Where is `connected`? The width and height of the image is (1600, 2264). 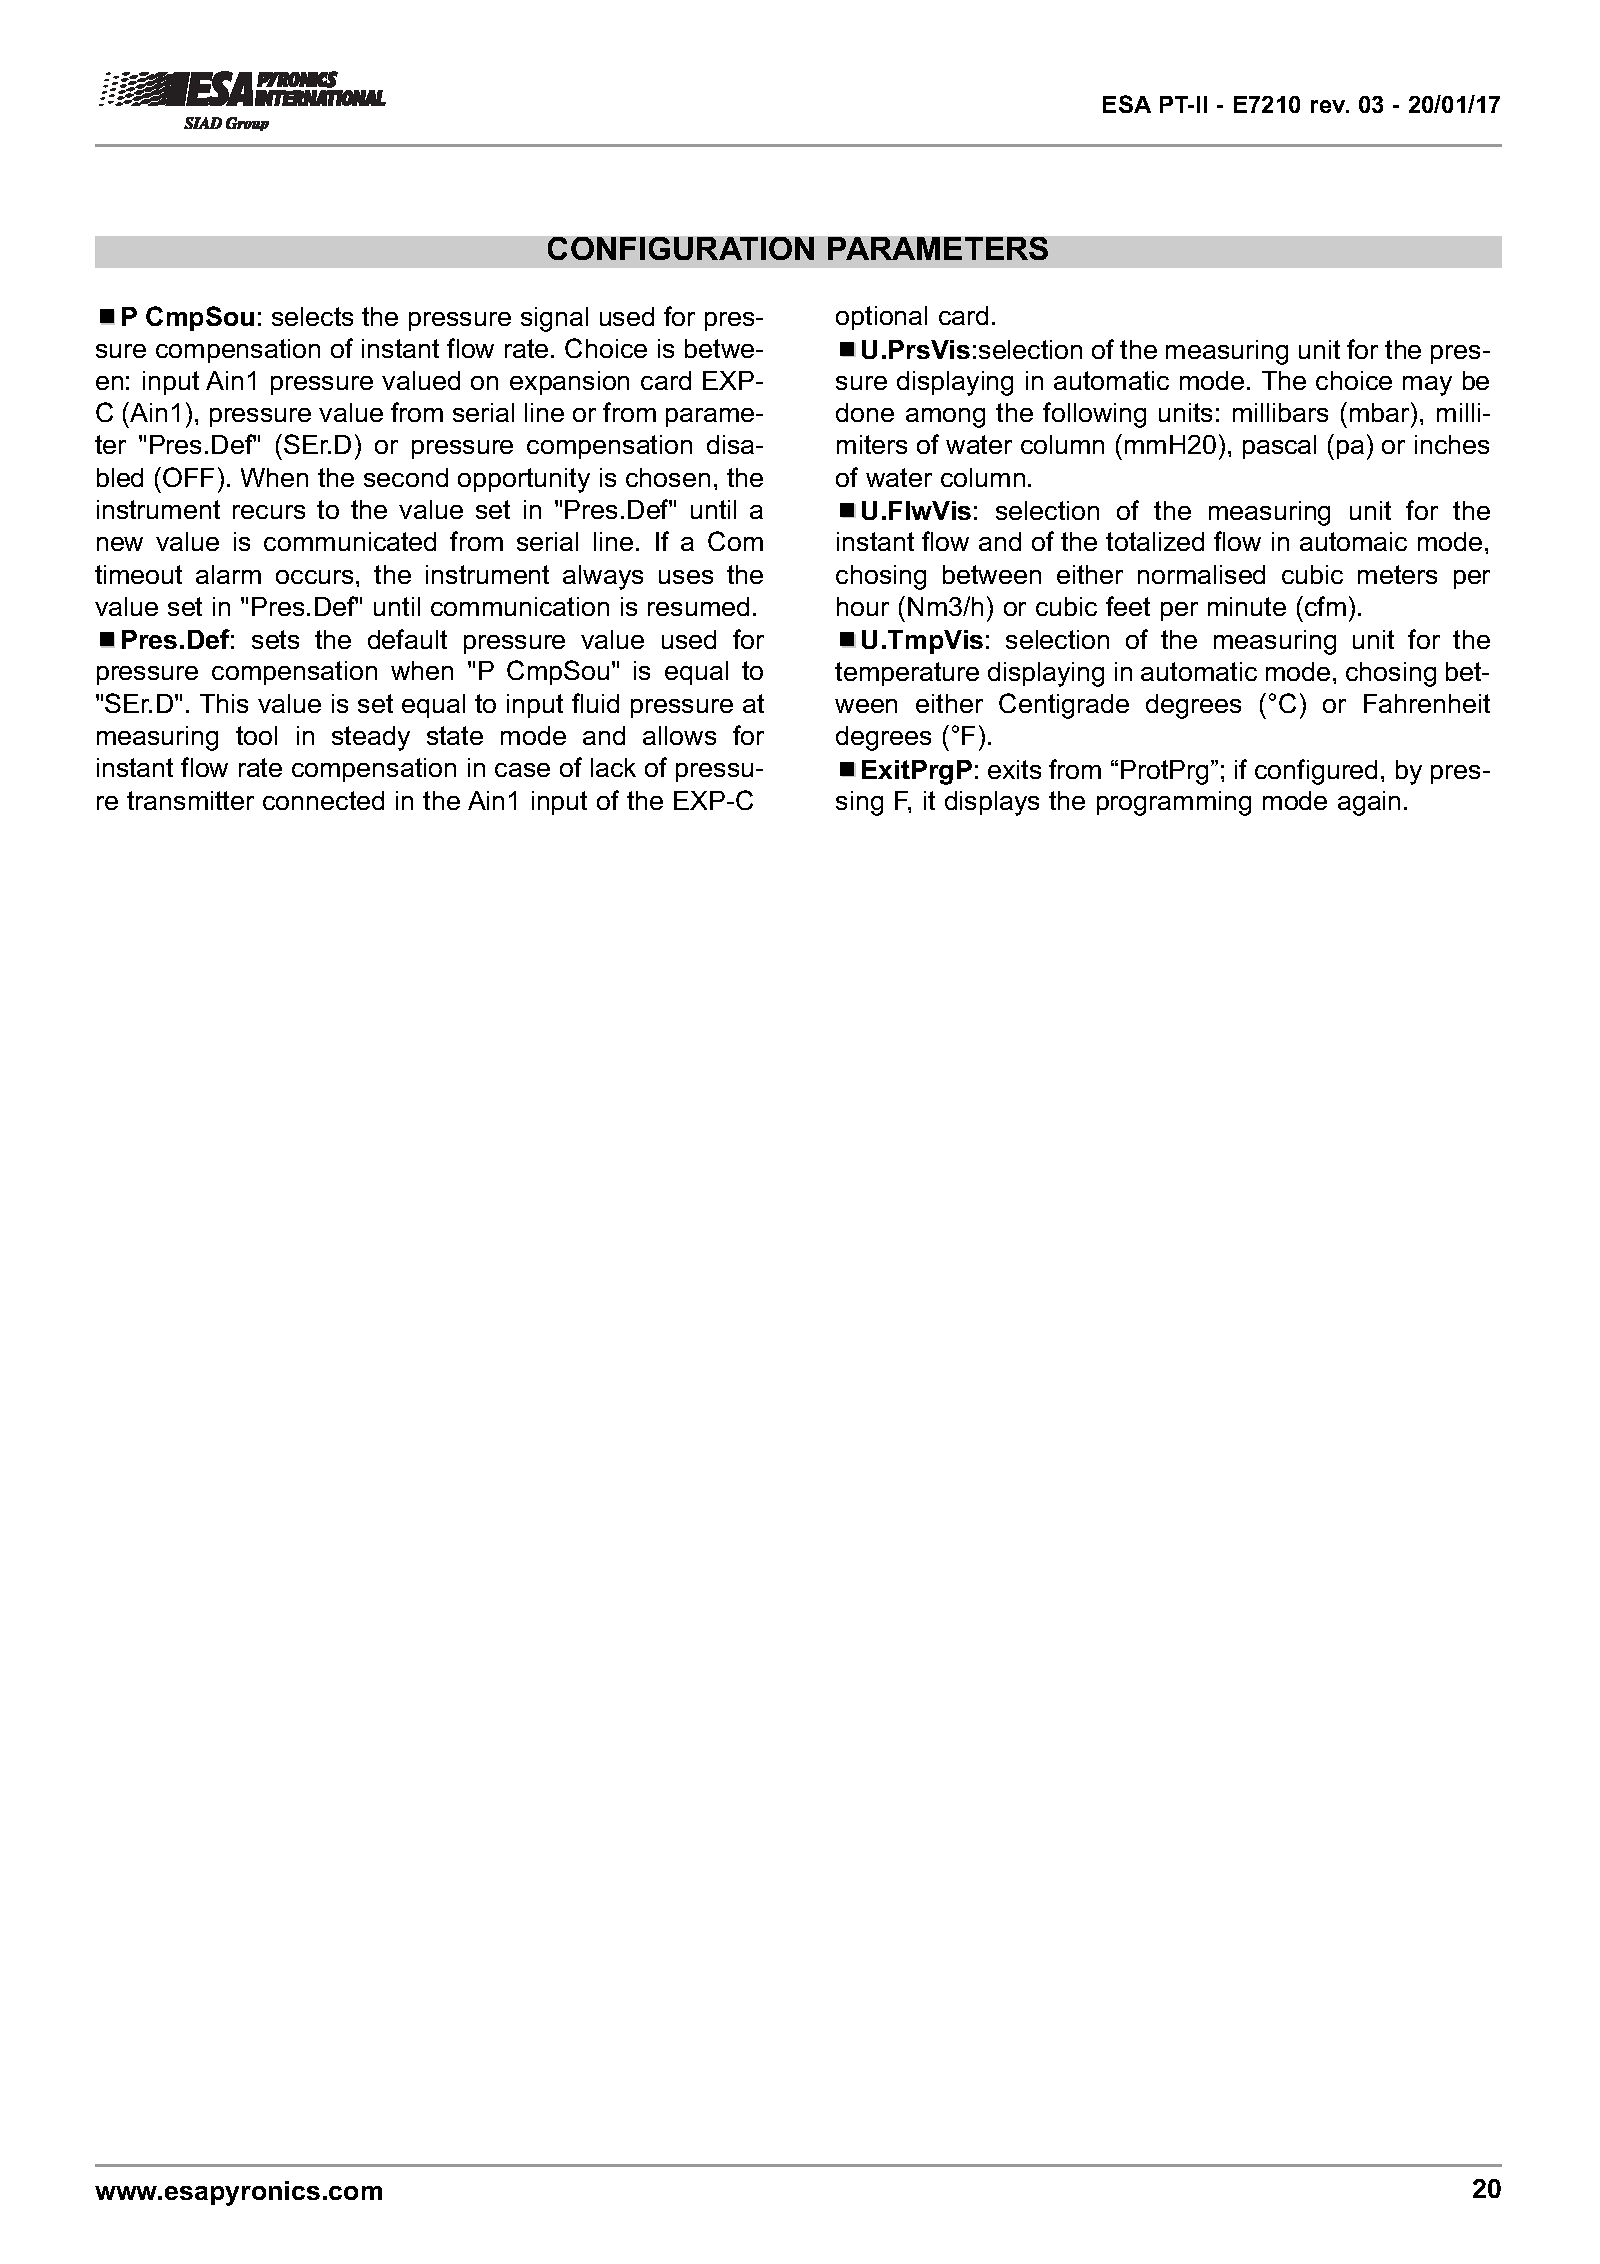
connected is located at coordinates (323, 800).
